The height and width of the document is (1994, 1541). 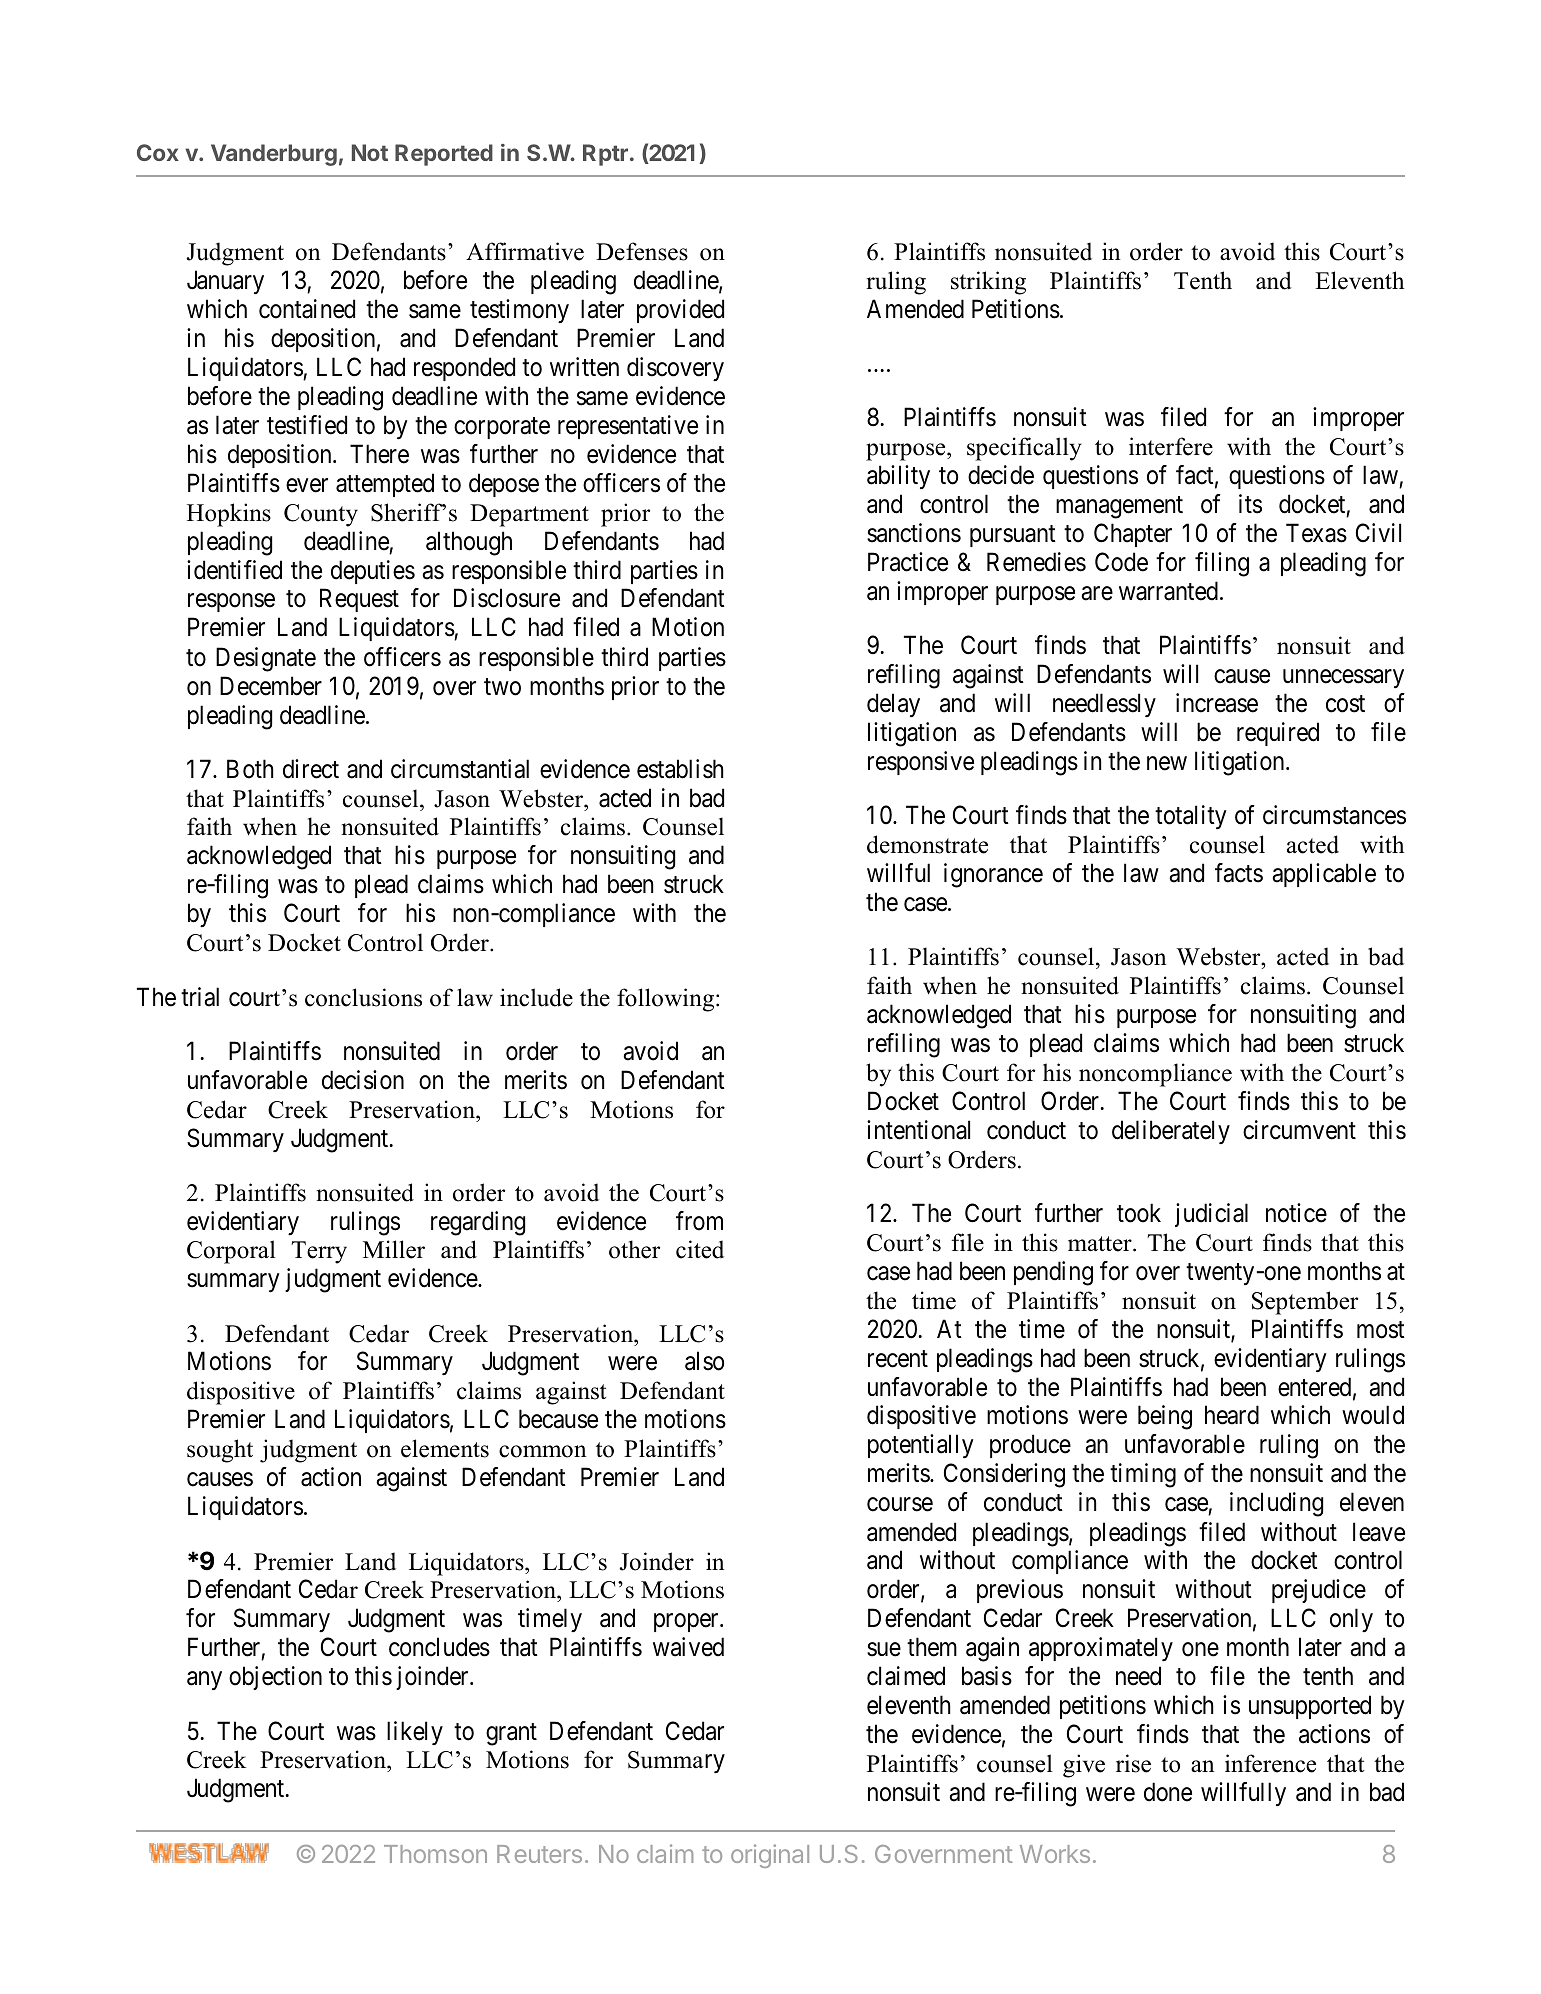 I want to click on Thomson, so click(x=435, y=1854).
